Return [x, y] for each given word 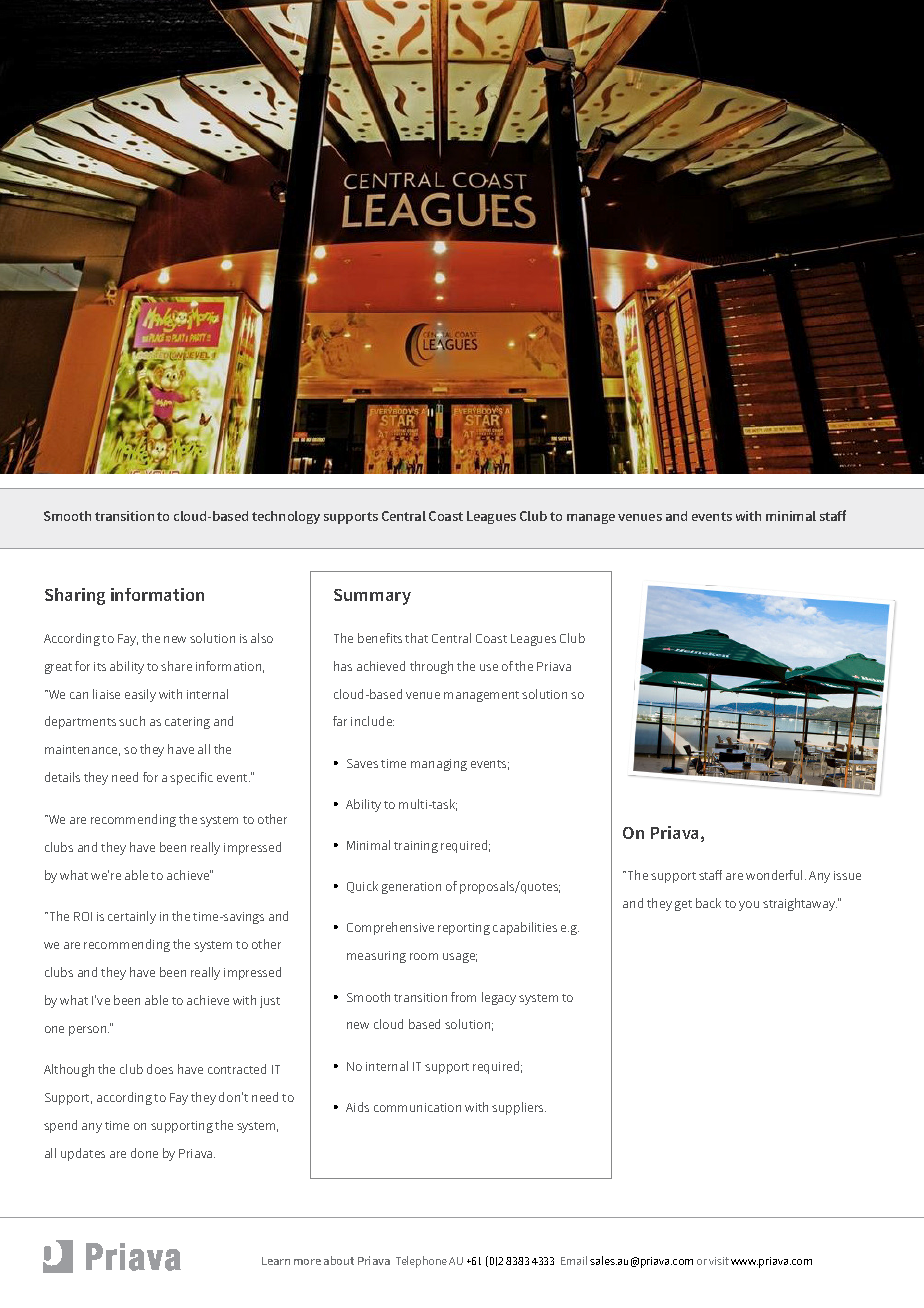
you [749, 906]
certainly [132, 917]
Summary [372, 597]
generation [411, 888]
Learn [276, 1261]
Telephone [421, 1262]
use [489, 667]
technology [286, 517]
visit [719, 1261]
